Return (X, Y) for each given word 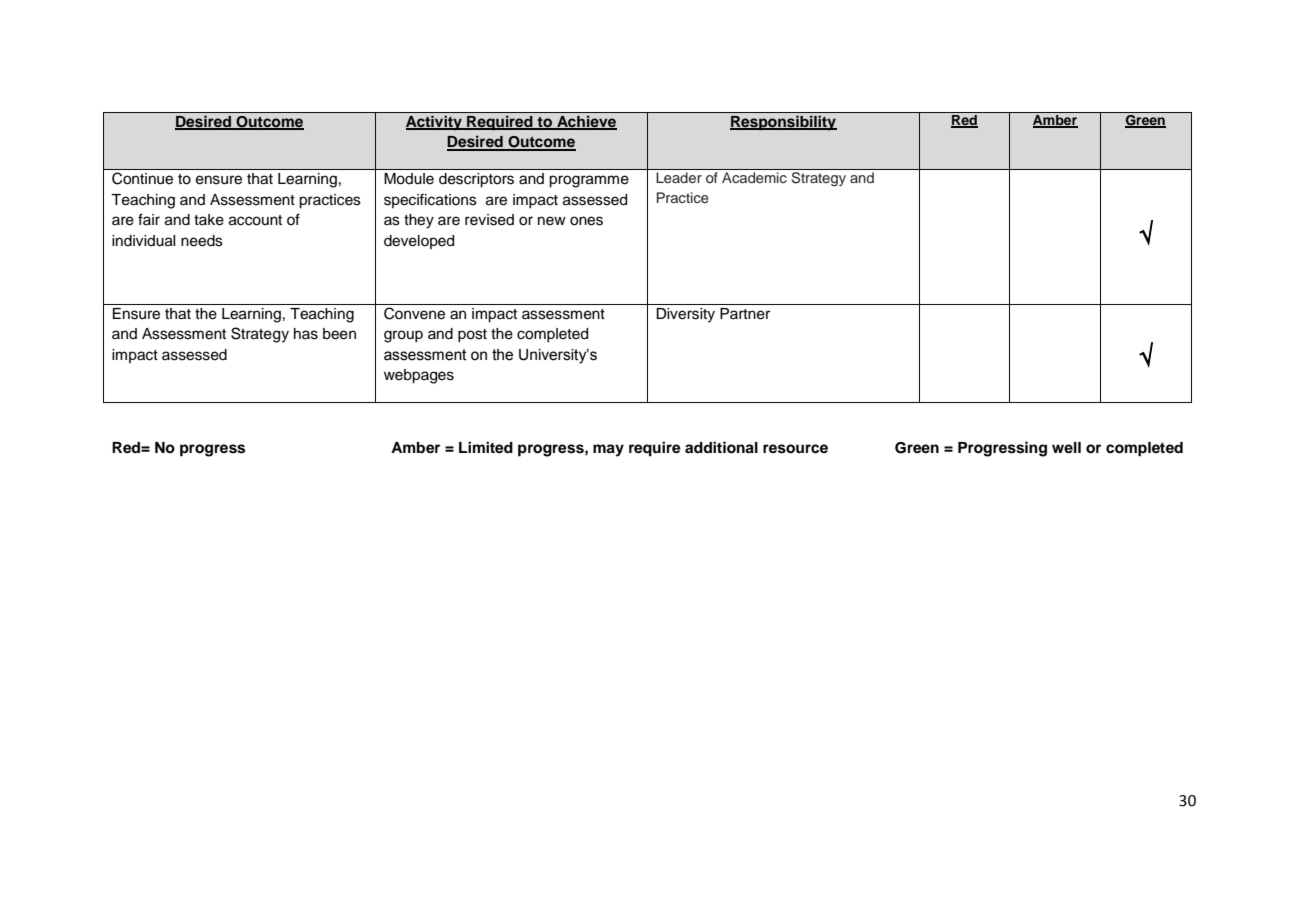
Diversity (685, 315)
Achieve (586, 123)
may (608, 450)
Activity (435, 123)
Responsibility (783, 123)
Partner (745, 314)
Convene (414, 313)
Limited (486, 447)
